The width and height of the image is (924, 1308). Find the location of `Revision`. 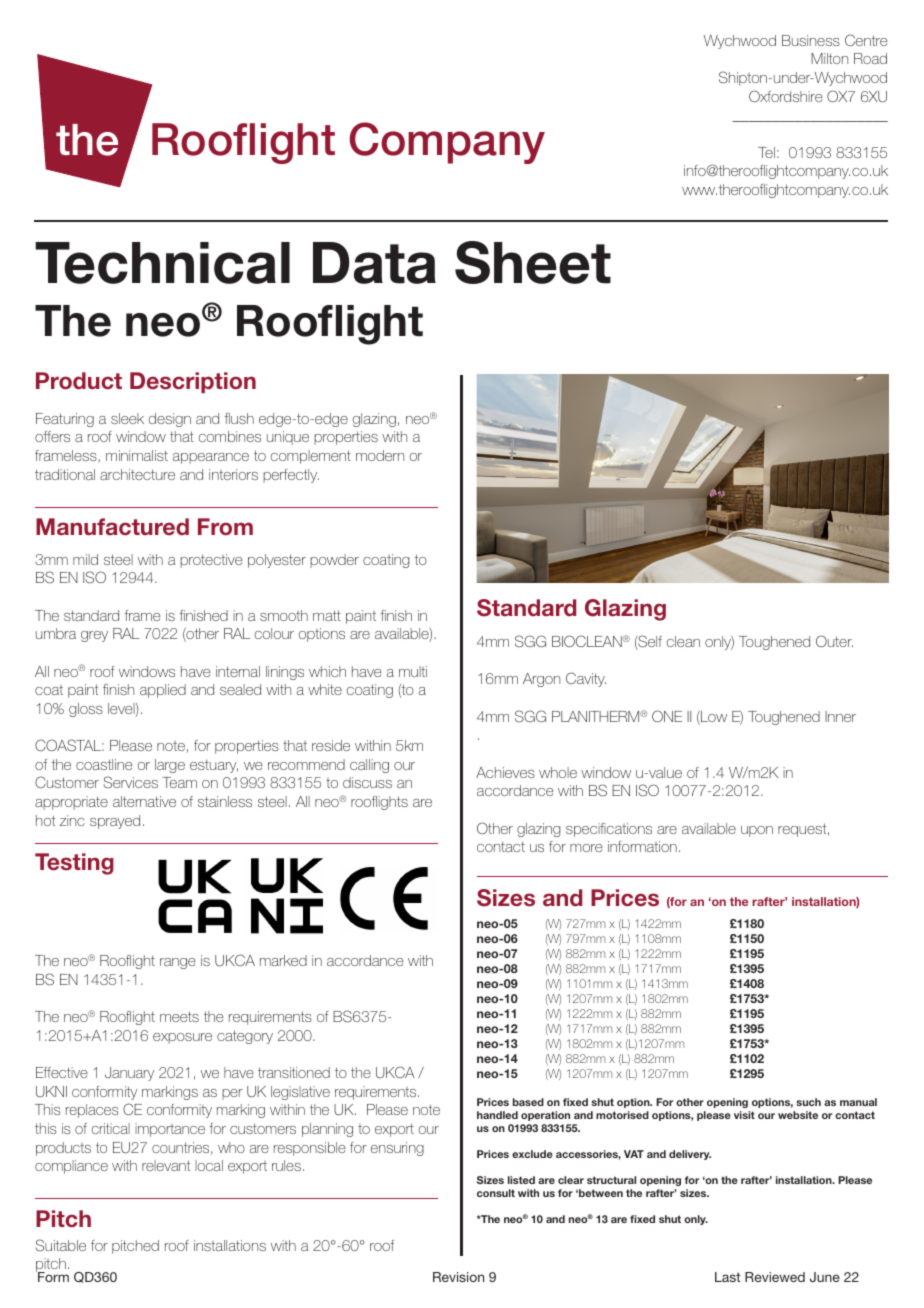

Revision is located at coordinates (458, 1277).
